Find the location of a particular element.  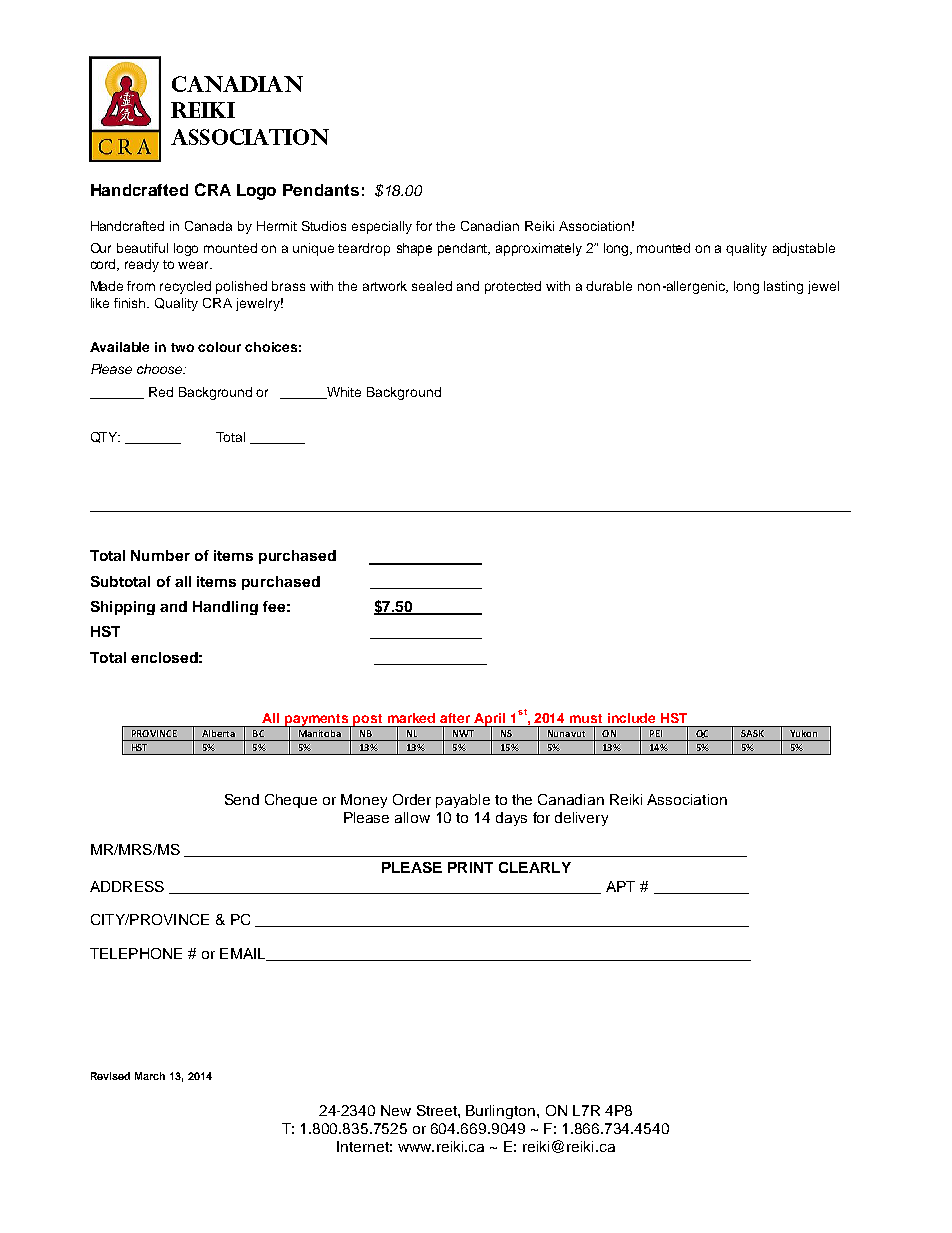

Street is located at coordinates (438, 1110).
